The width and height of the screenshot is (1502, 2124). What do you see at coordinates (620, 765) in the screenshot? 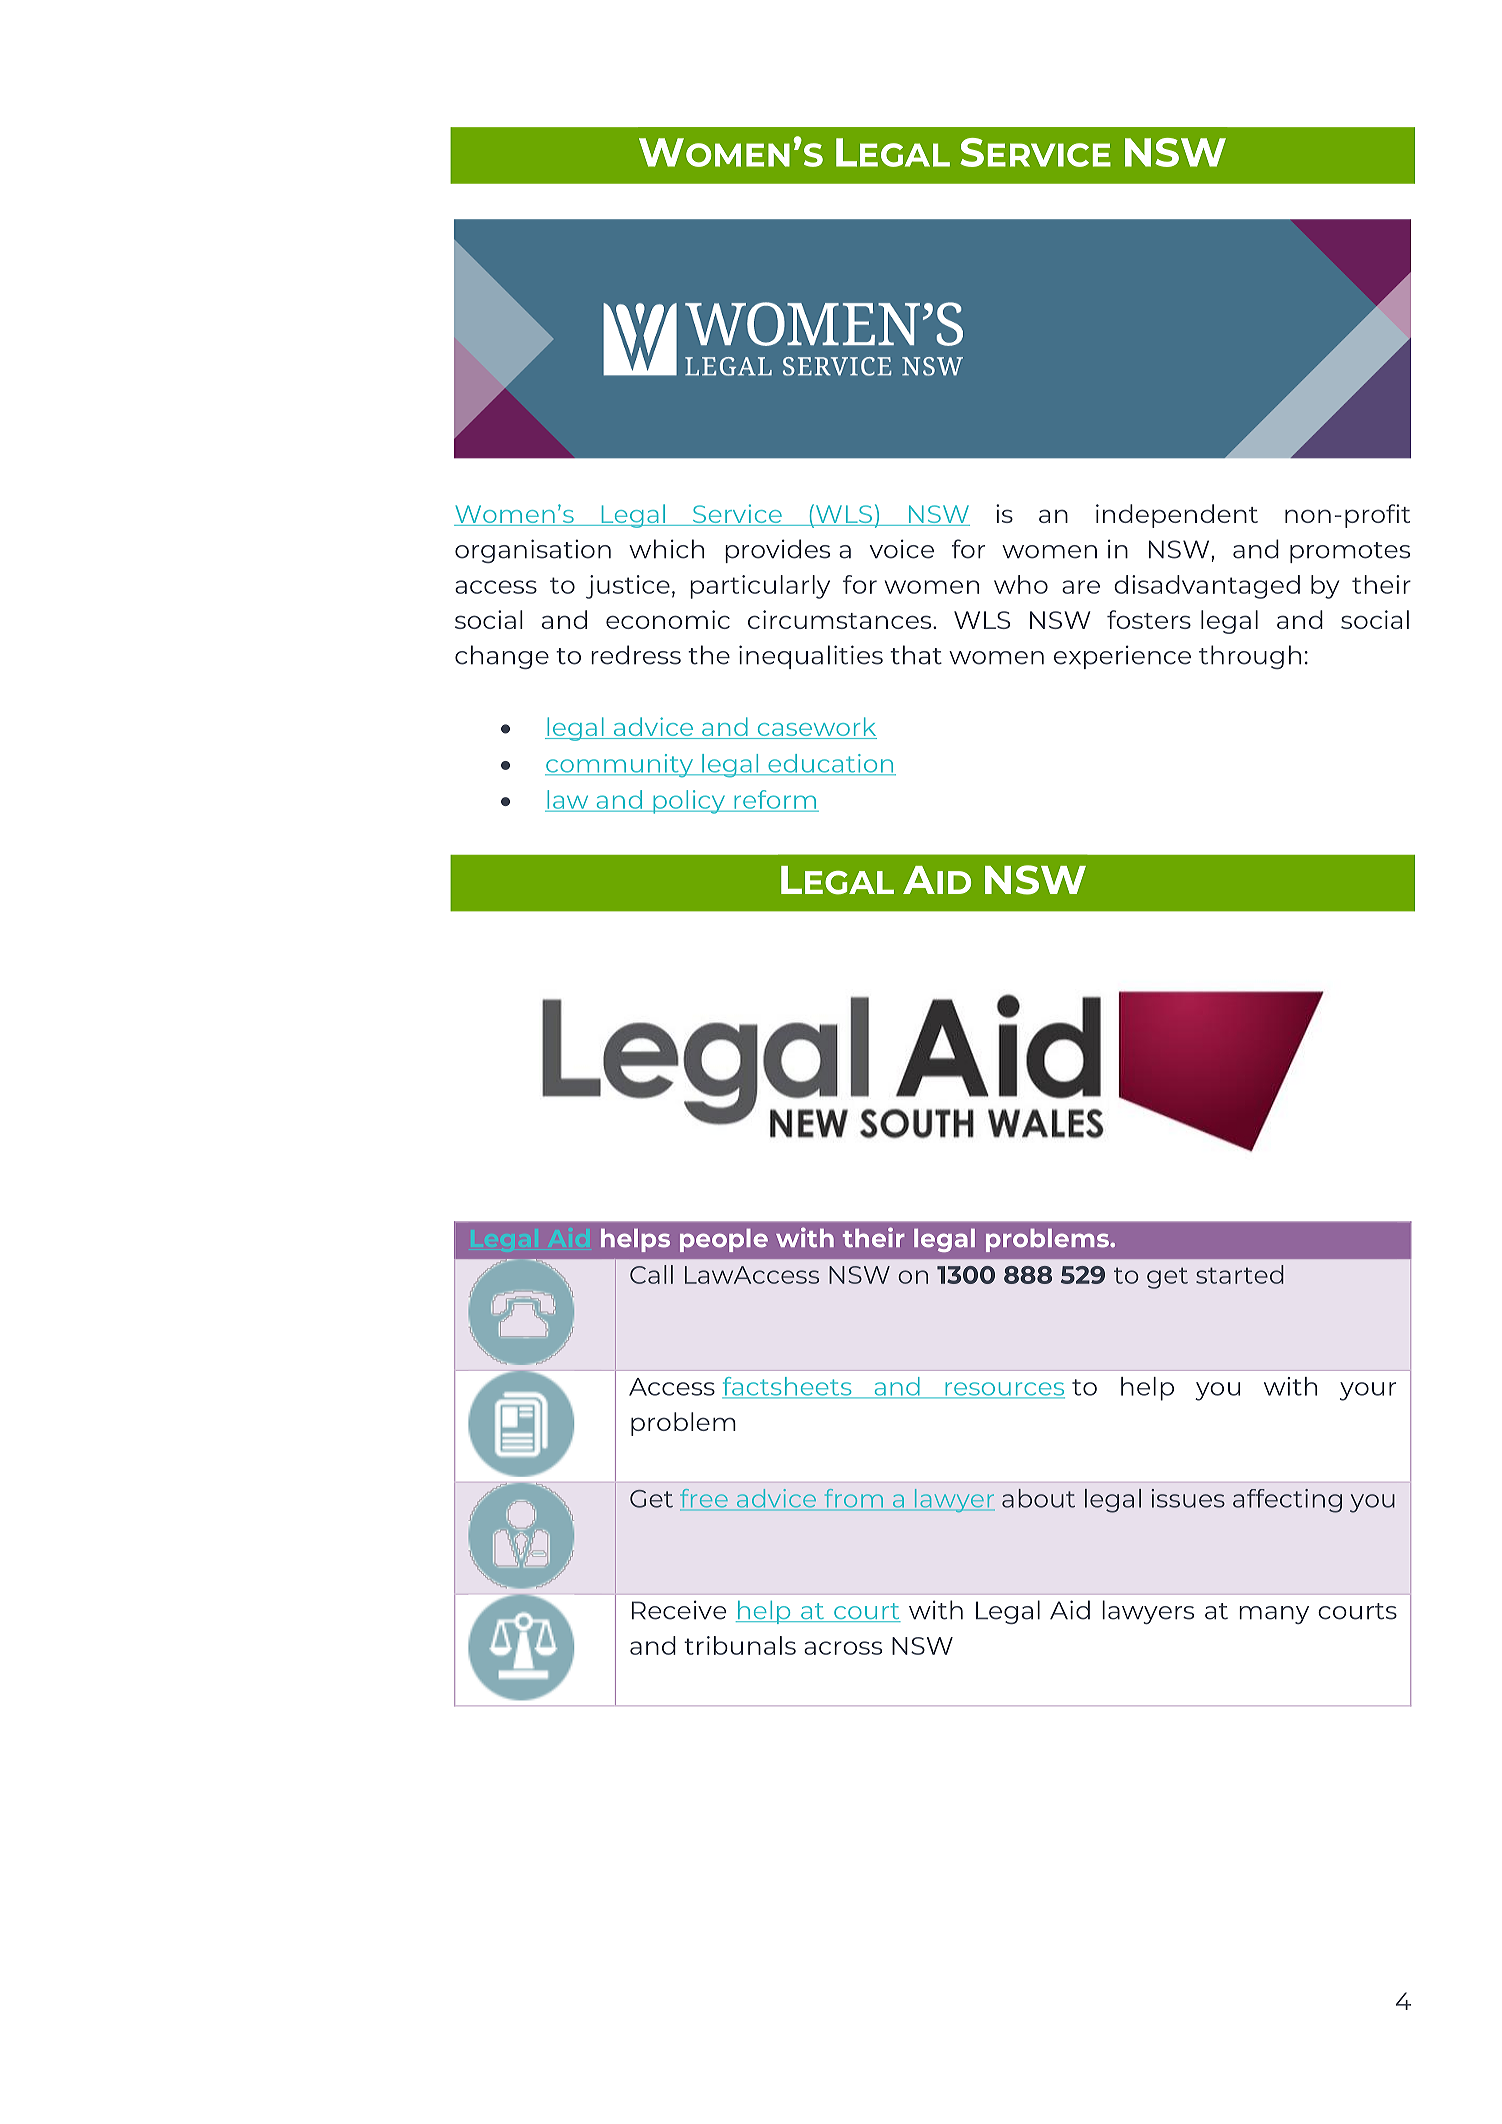
I see `community` at bounding box center [620, 765].
